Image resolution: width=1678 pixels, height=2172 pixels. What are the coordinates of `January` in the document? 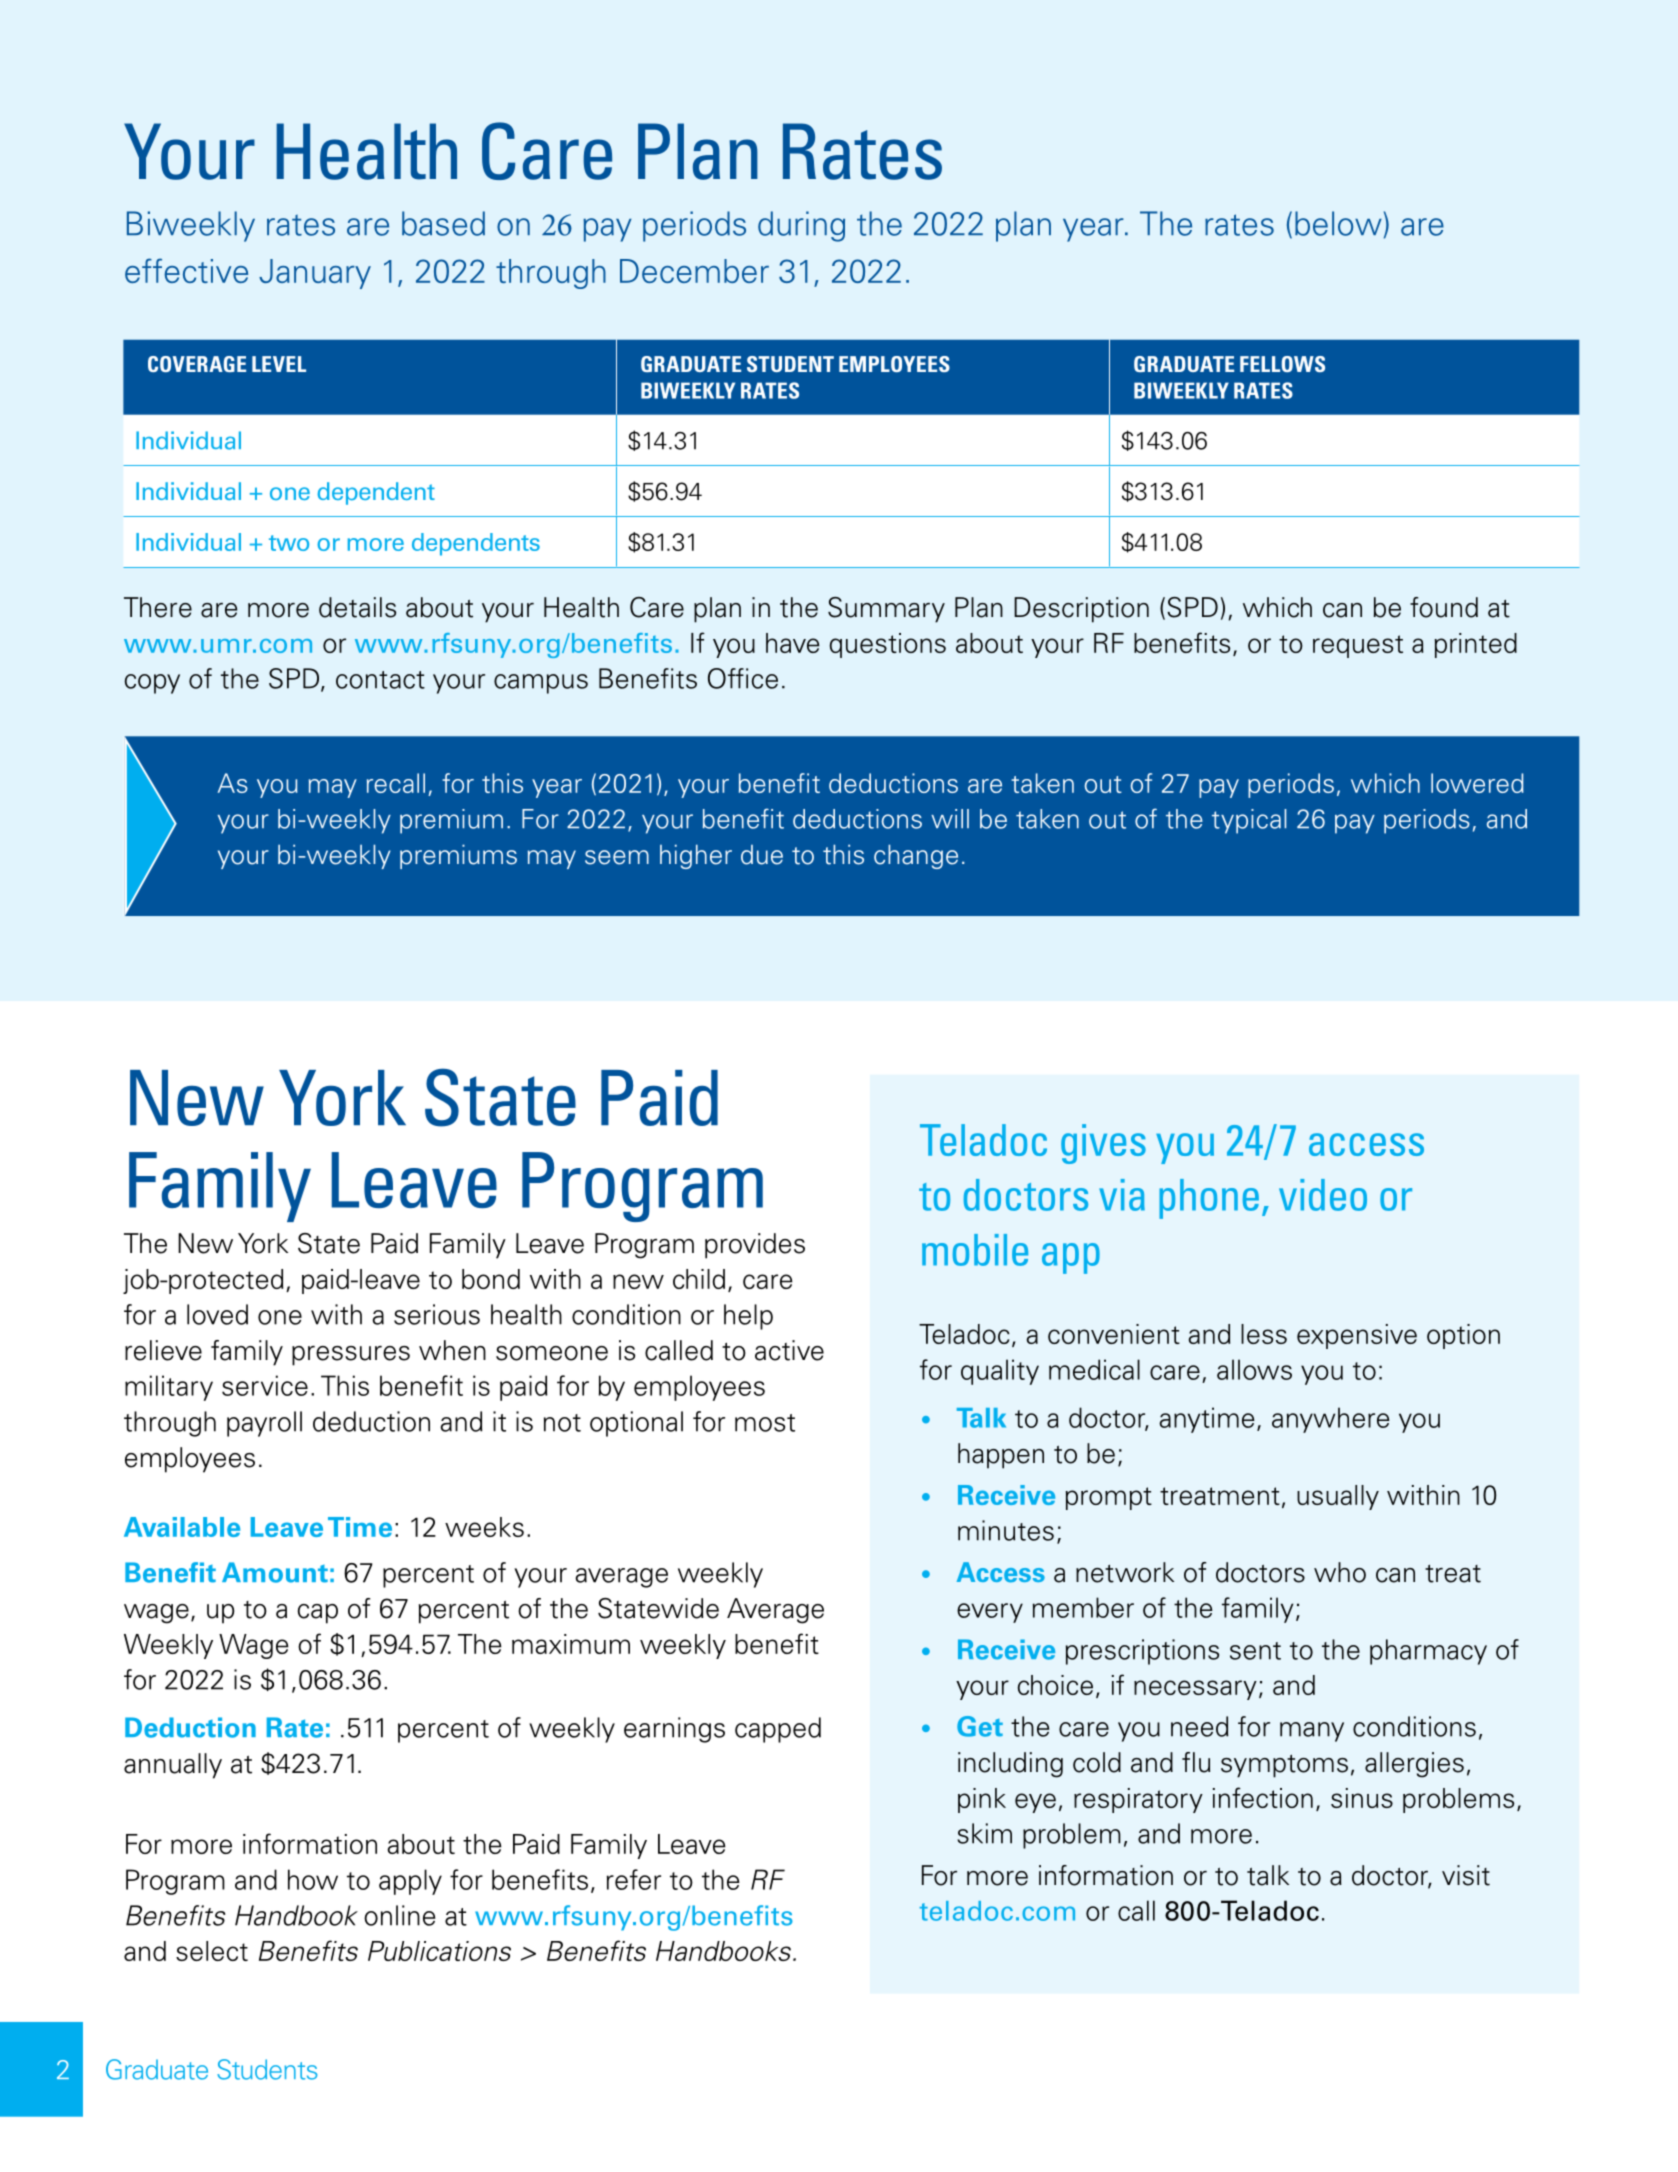 It's located at (315, 274).
